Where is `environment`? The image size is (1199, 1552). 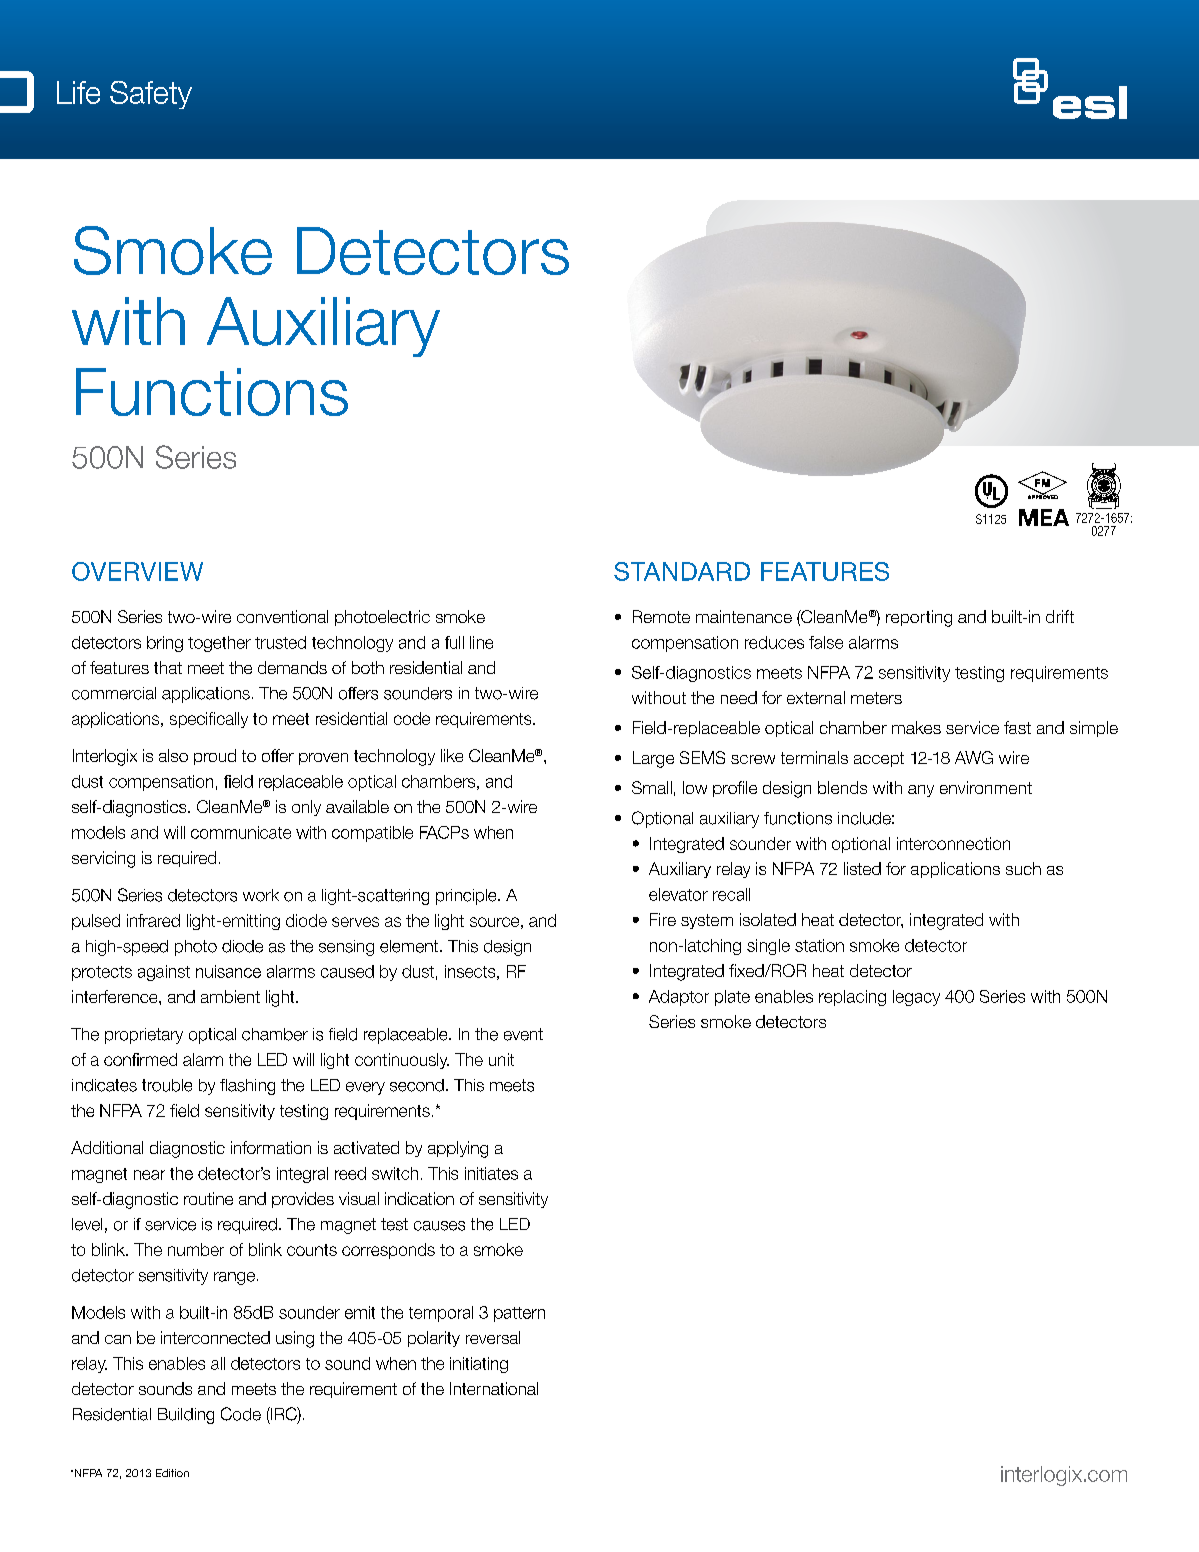 environment is located at coordinates (986, 787).
